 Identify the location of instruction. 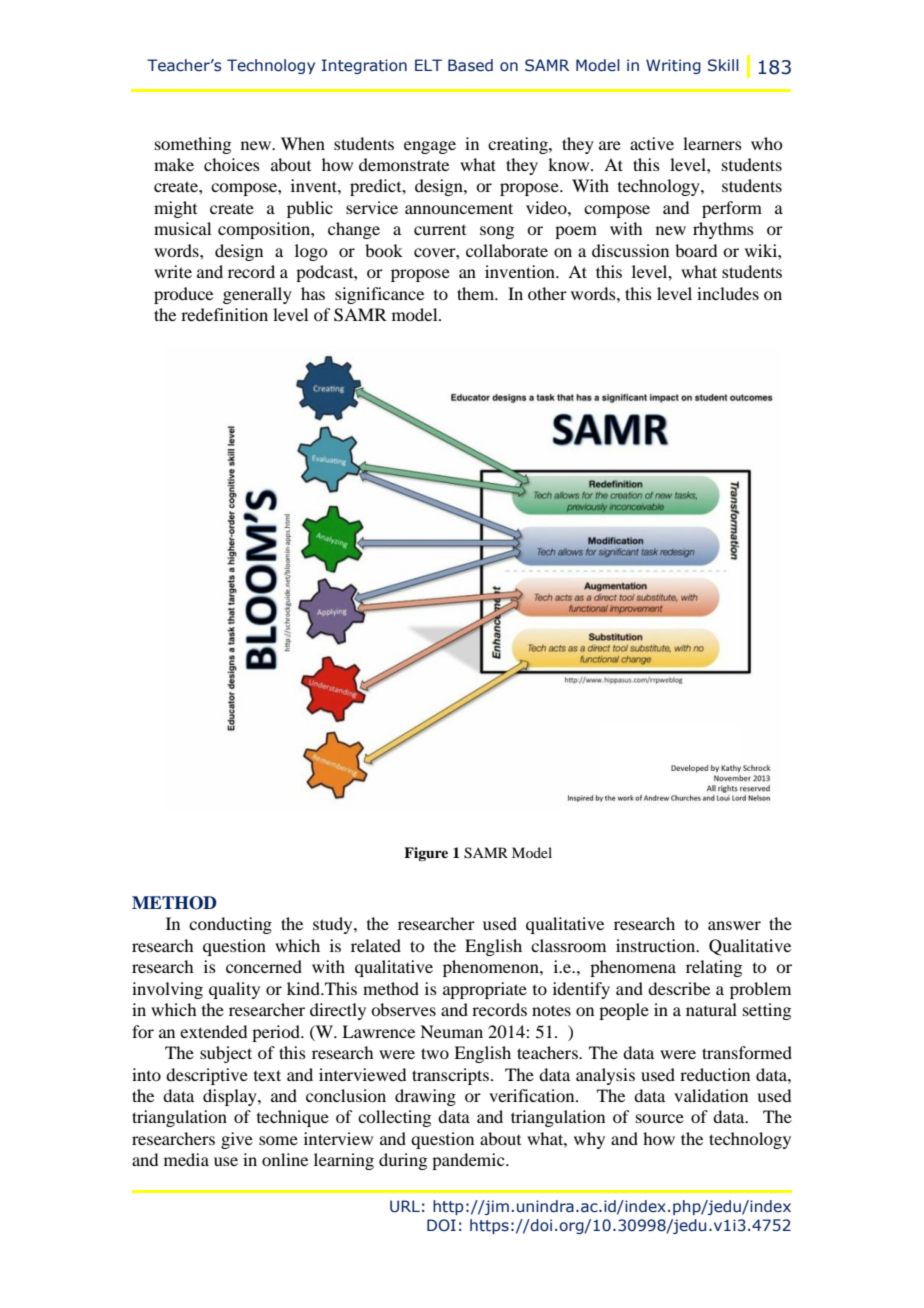
(657, 945).
